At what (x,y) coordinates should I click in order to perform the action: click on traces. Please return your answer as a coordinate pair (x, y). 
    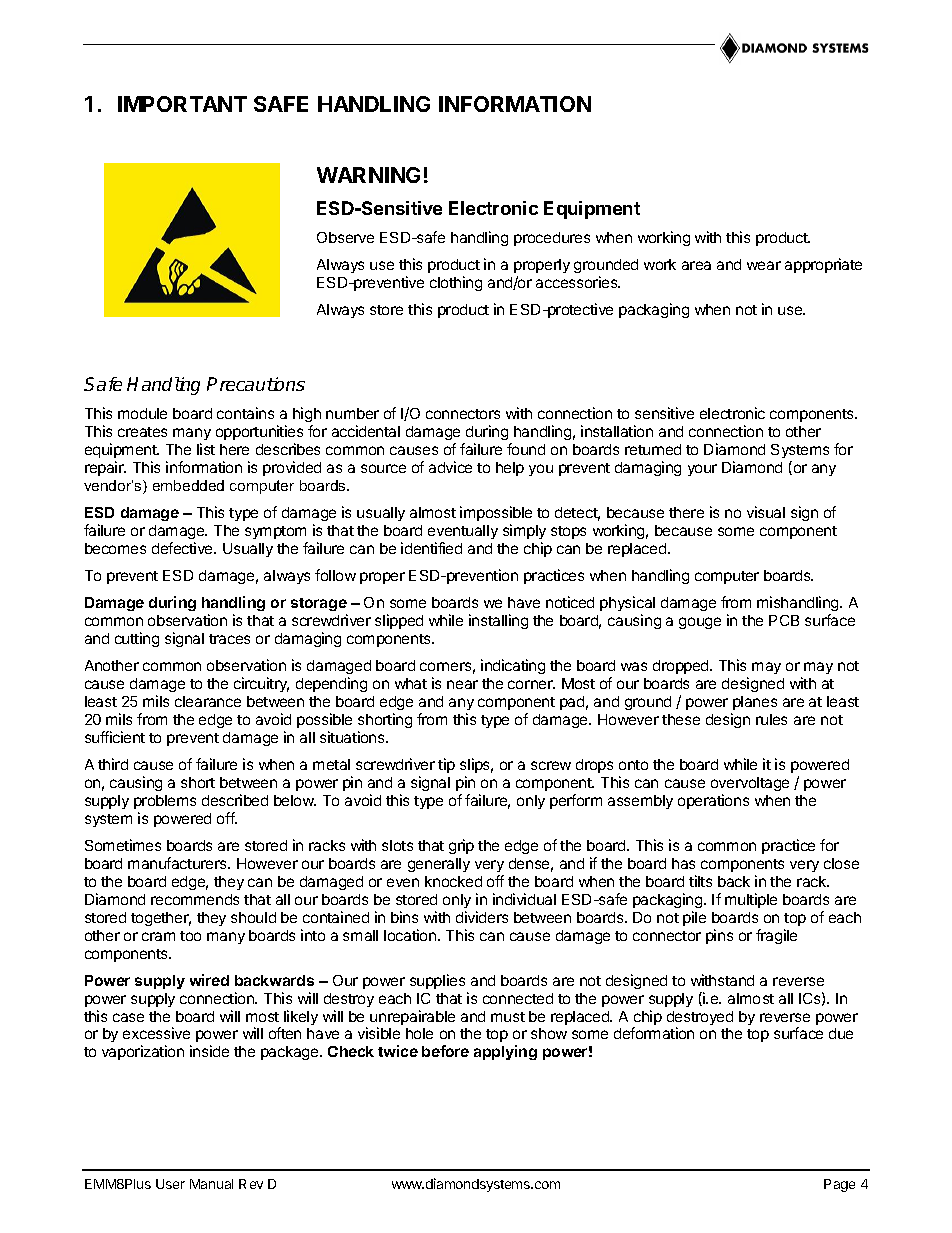
    Looking at the image, I should click on (229, 639).
